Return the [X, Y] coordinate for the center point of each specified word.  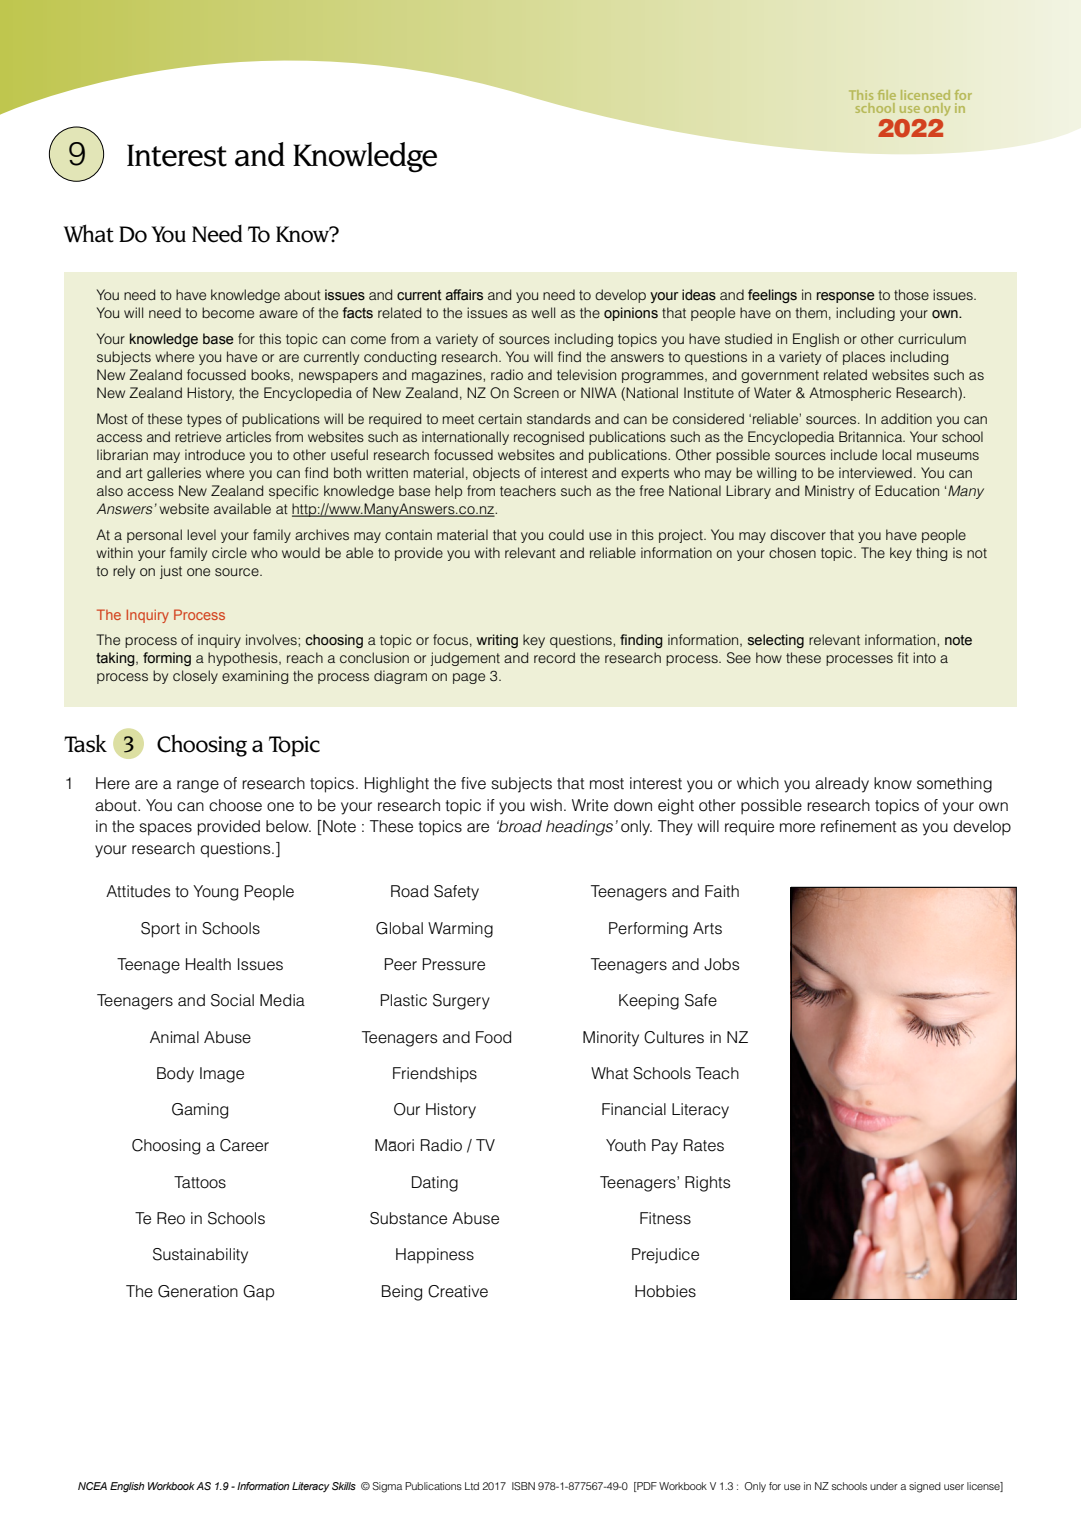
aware [278, 314]
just [171, 572]
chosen [792, 552]
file [887, 95]
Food [493, 1037]
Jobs [721, 964]
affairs [464, 295]
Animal [174, 1037]
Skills [344, 1486]
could [566, 534]
